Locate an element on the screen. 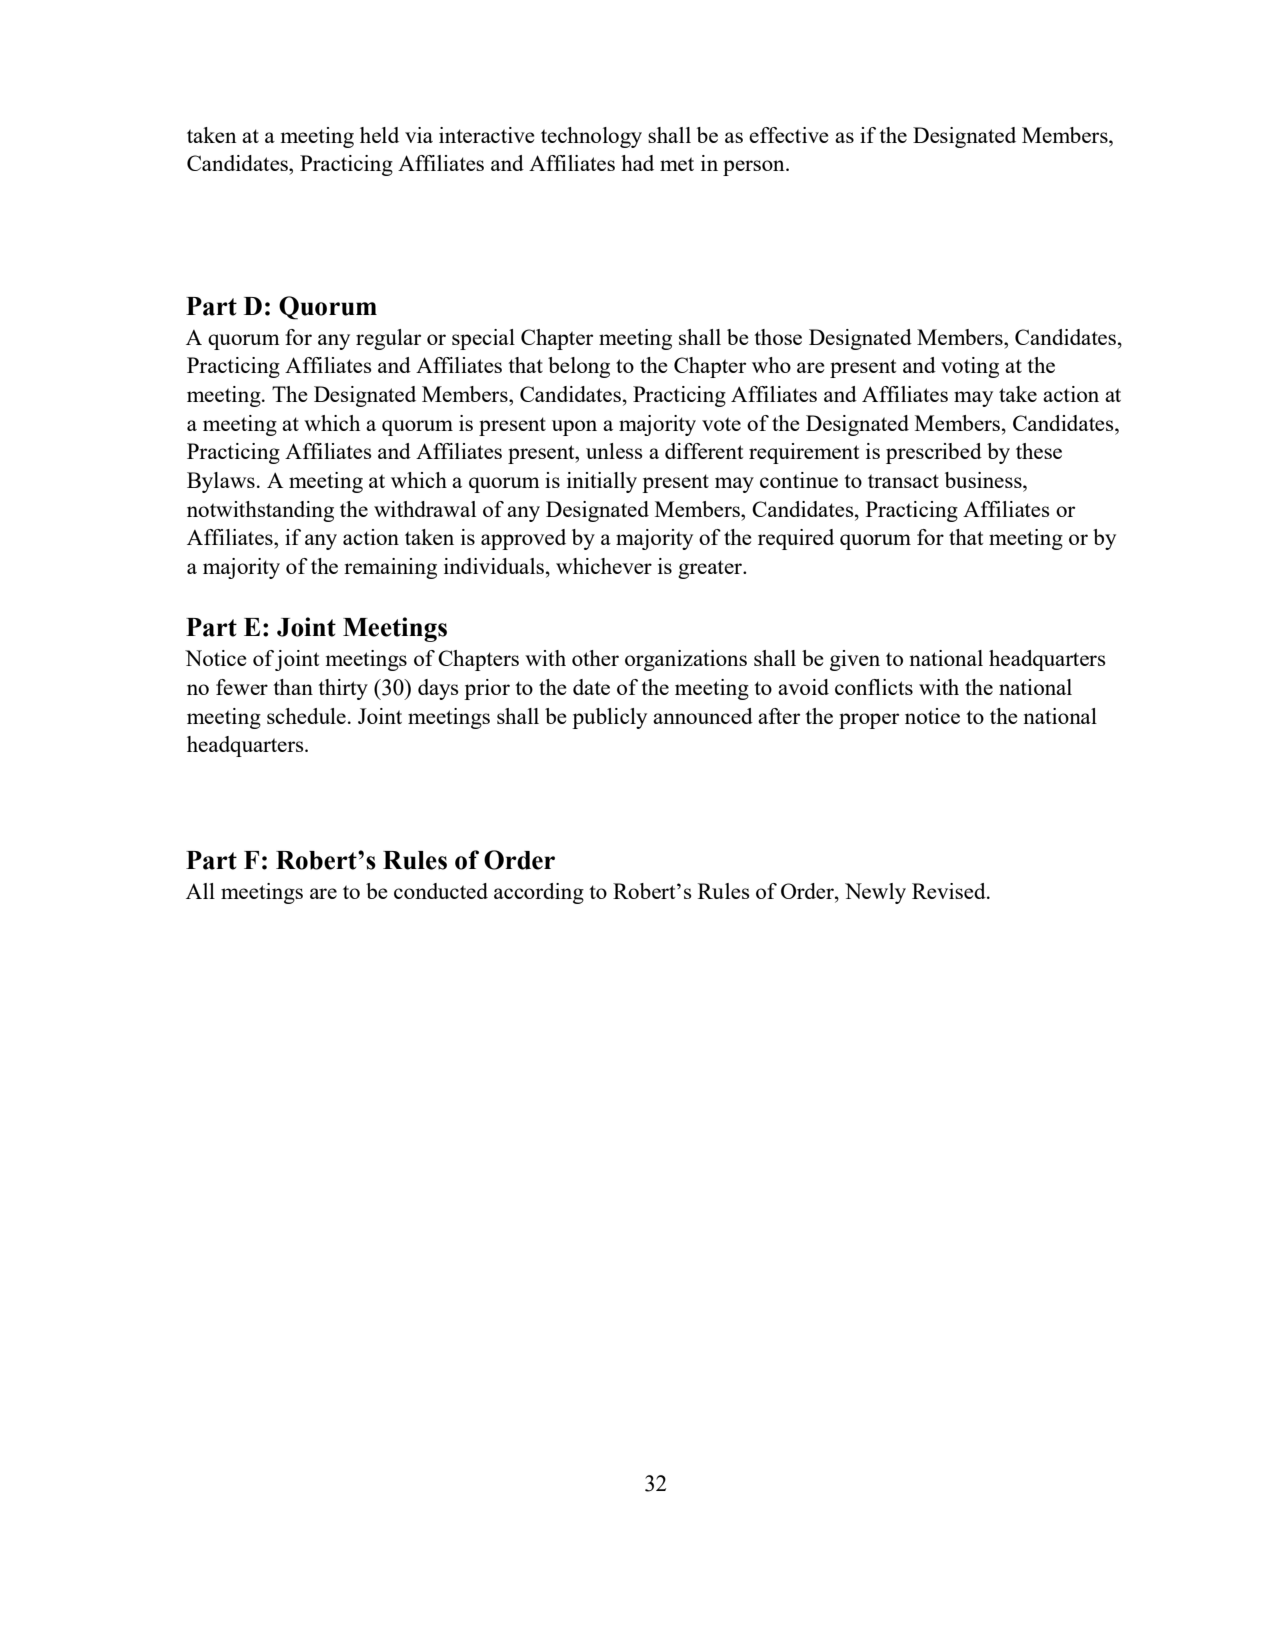 Image resolution: width=1274 pixels, height=1649 pixels. than is located at coordinates (293, 687).
